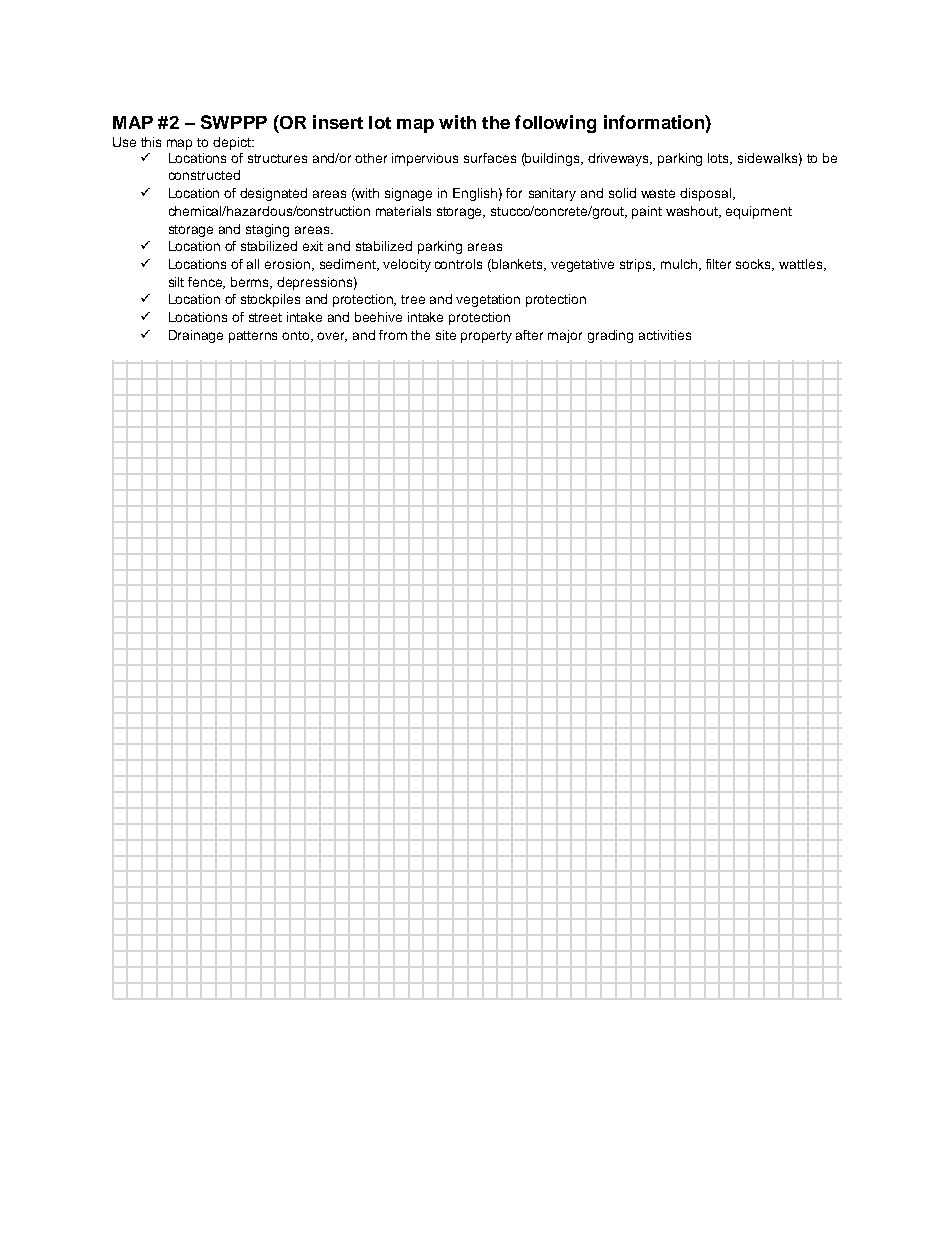 Image resolution: width=952 pixels, height=1233 pixels. I want to click on filter, so click(718, 264).
